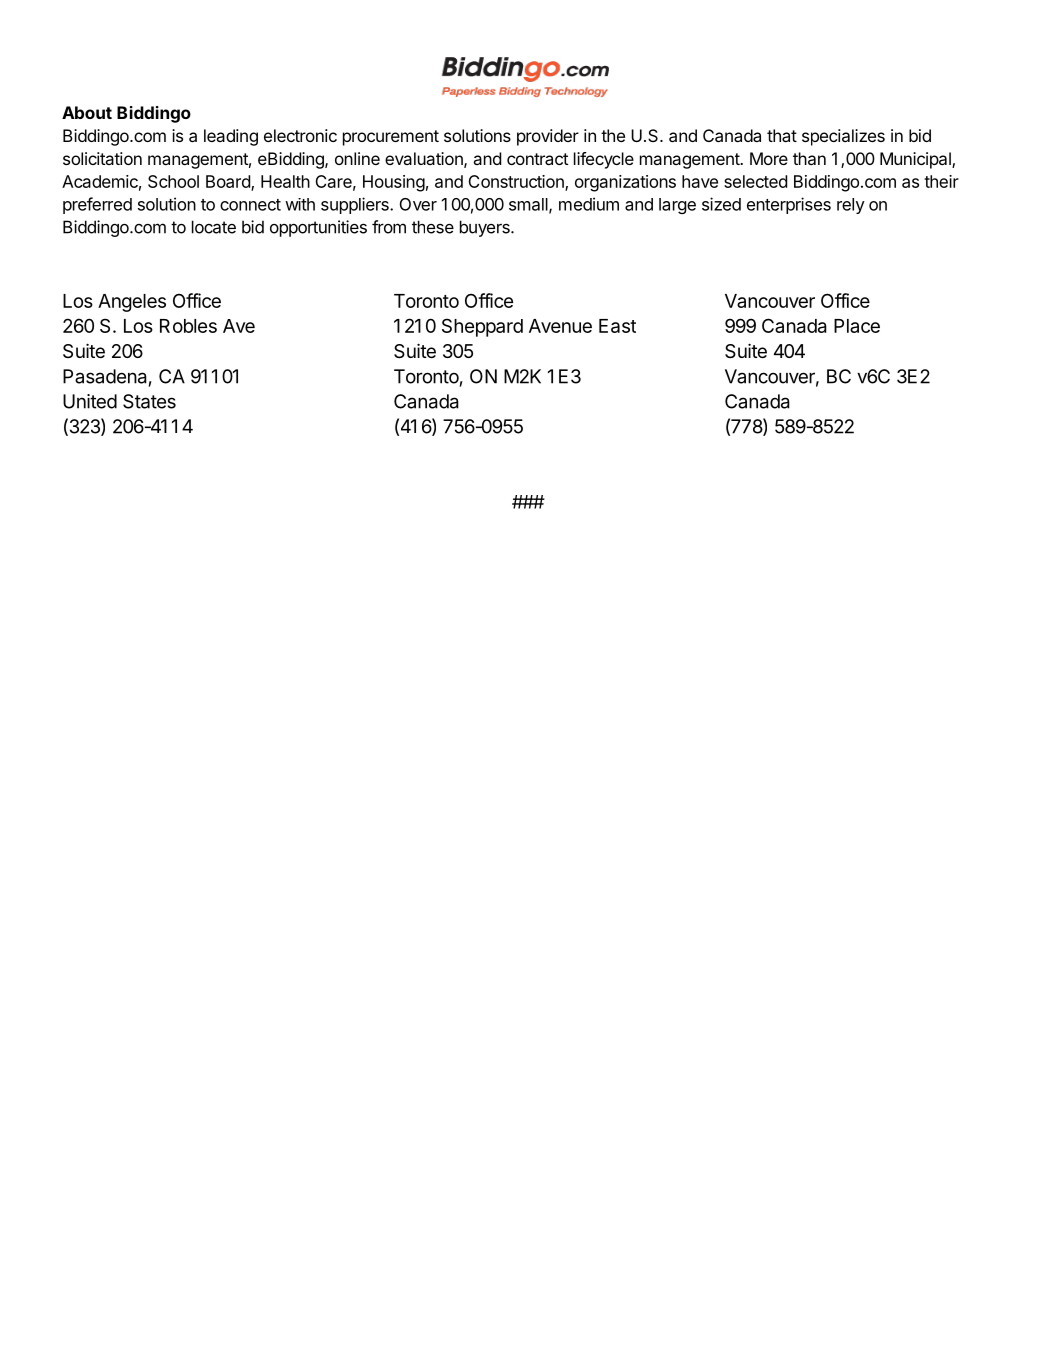 Image resolution: width=1055 pixels, height=1366 pixels. I want to click on States, so click(149, 401).
